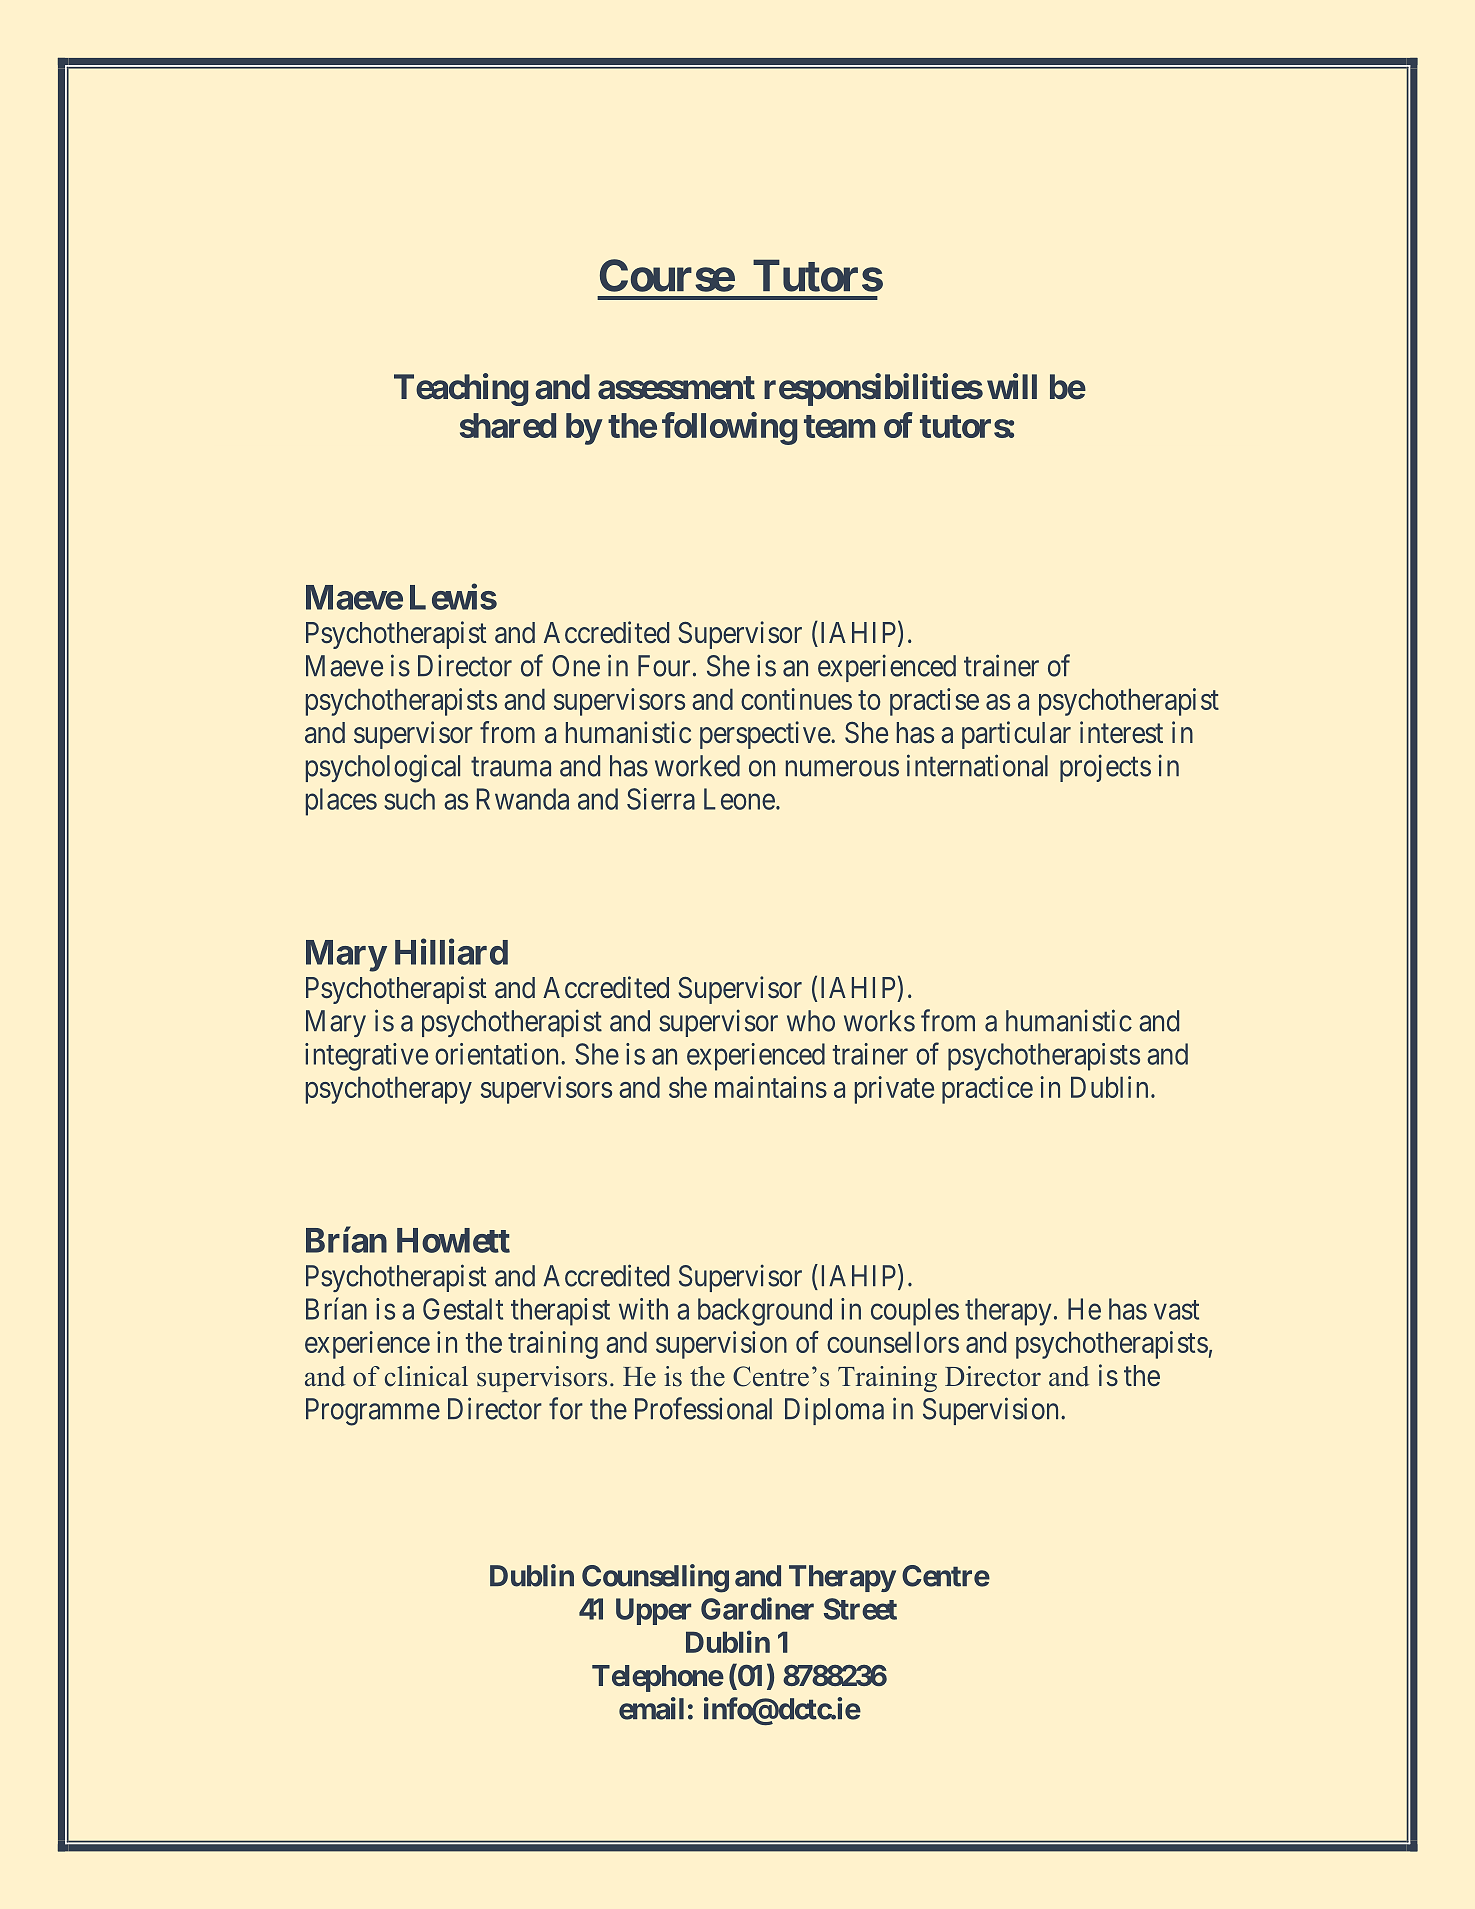 The image size is (1475, 1909). I want to click on email, so click(651, 1708).
